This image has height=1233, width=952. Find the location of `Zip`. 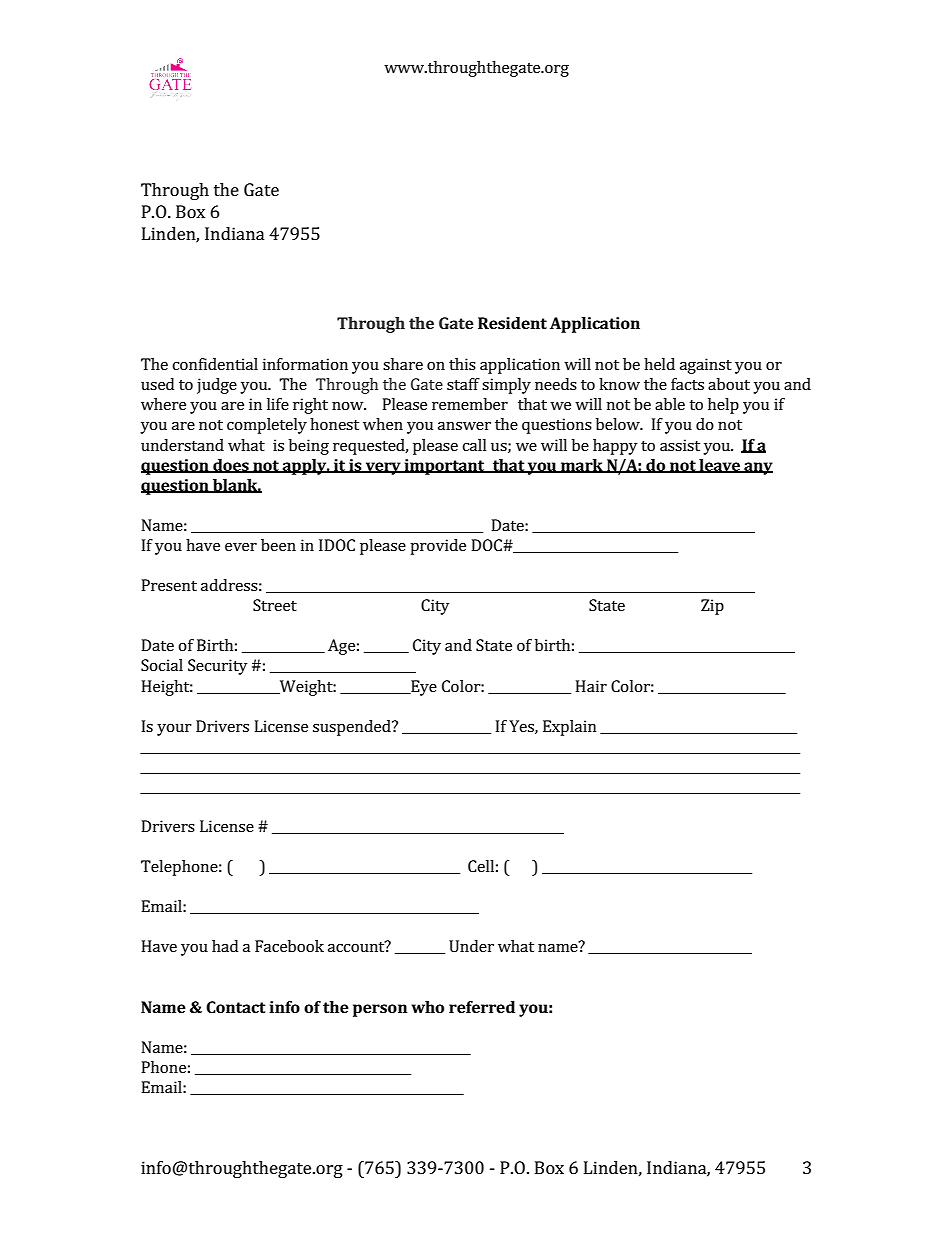

Zip is located at coordinates (712, 607).
